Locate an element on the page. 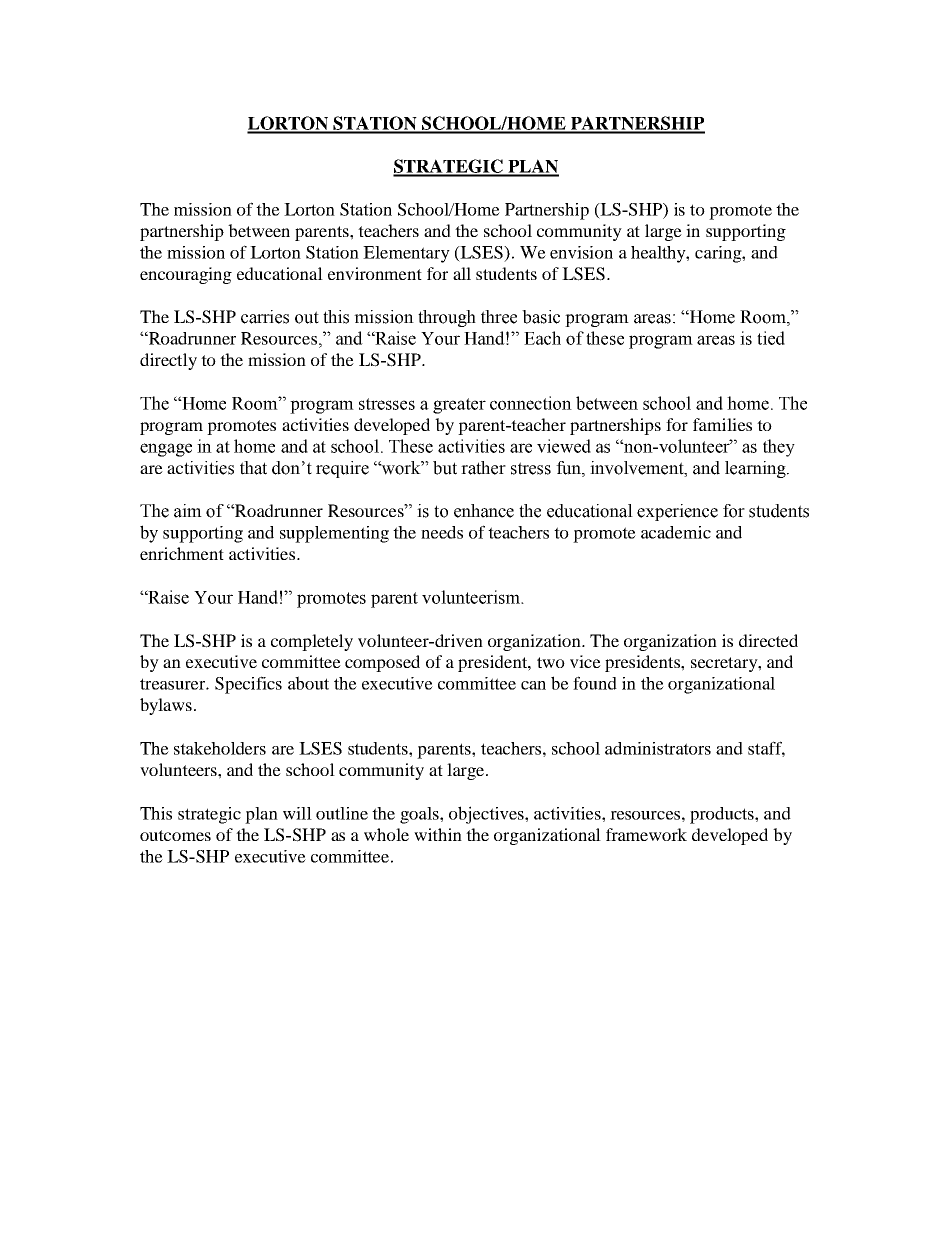  encouraging is located at coordinates (186, 275).
